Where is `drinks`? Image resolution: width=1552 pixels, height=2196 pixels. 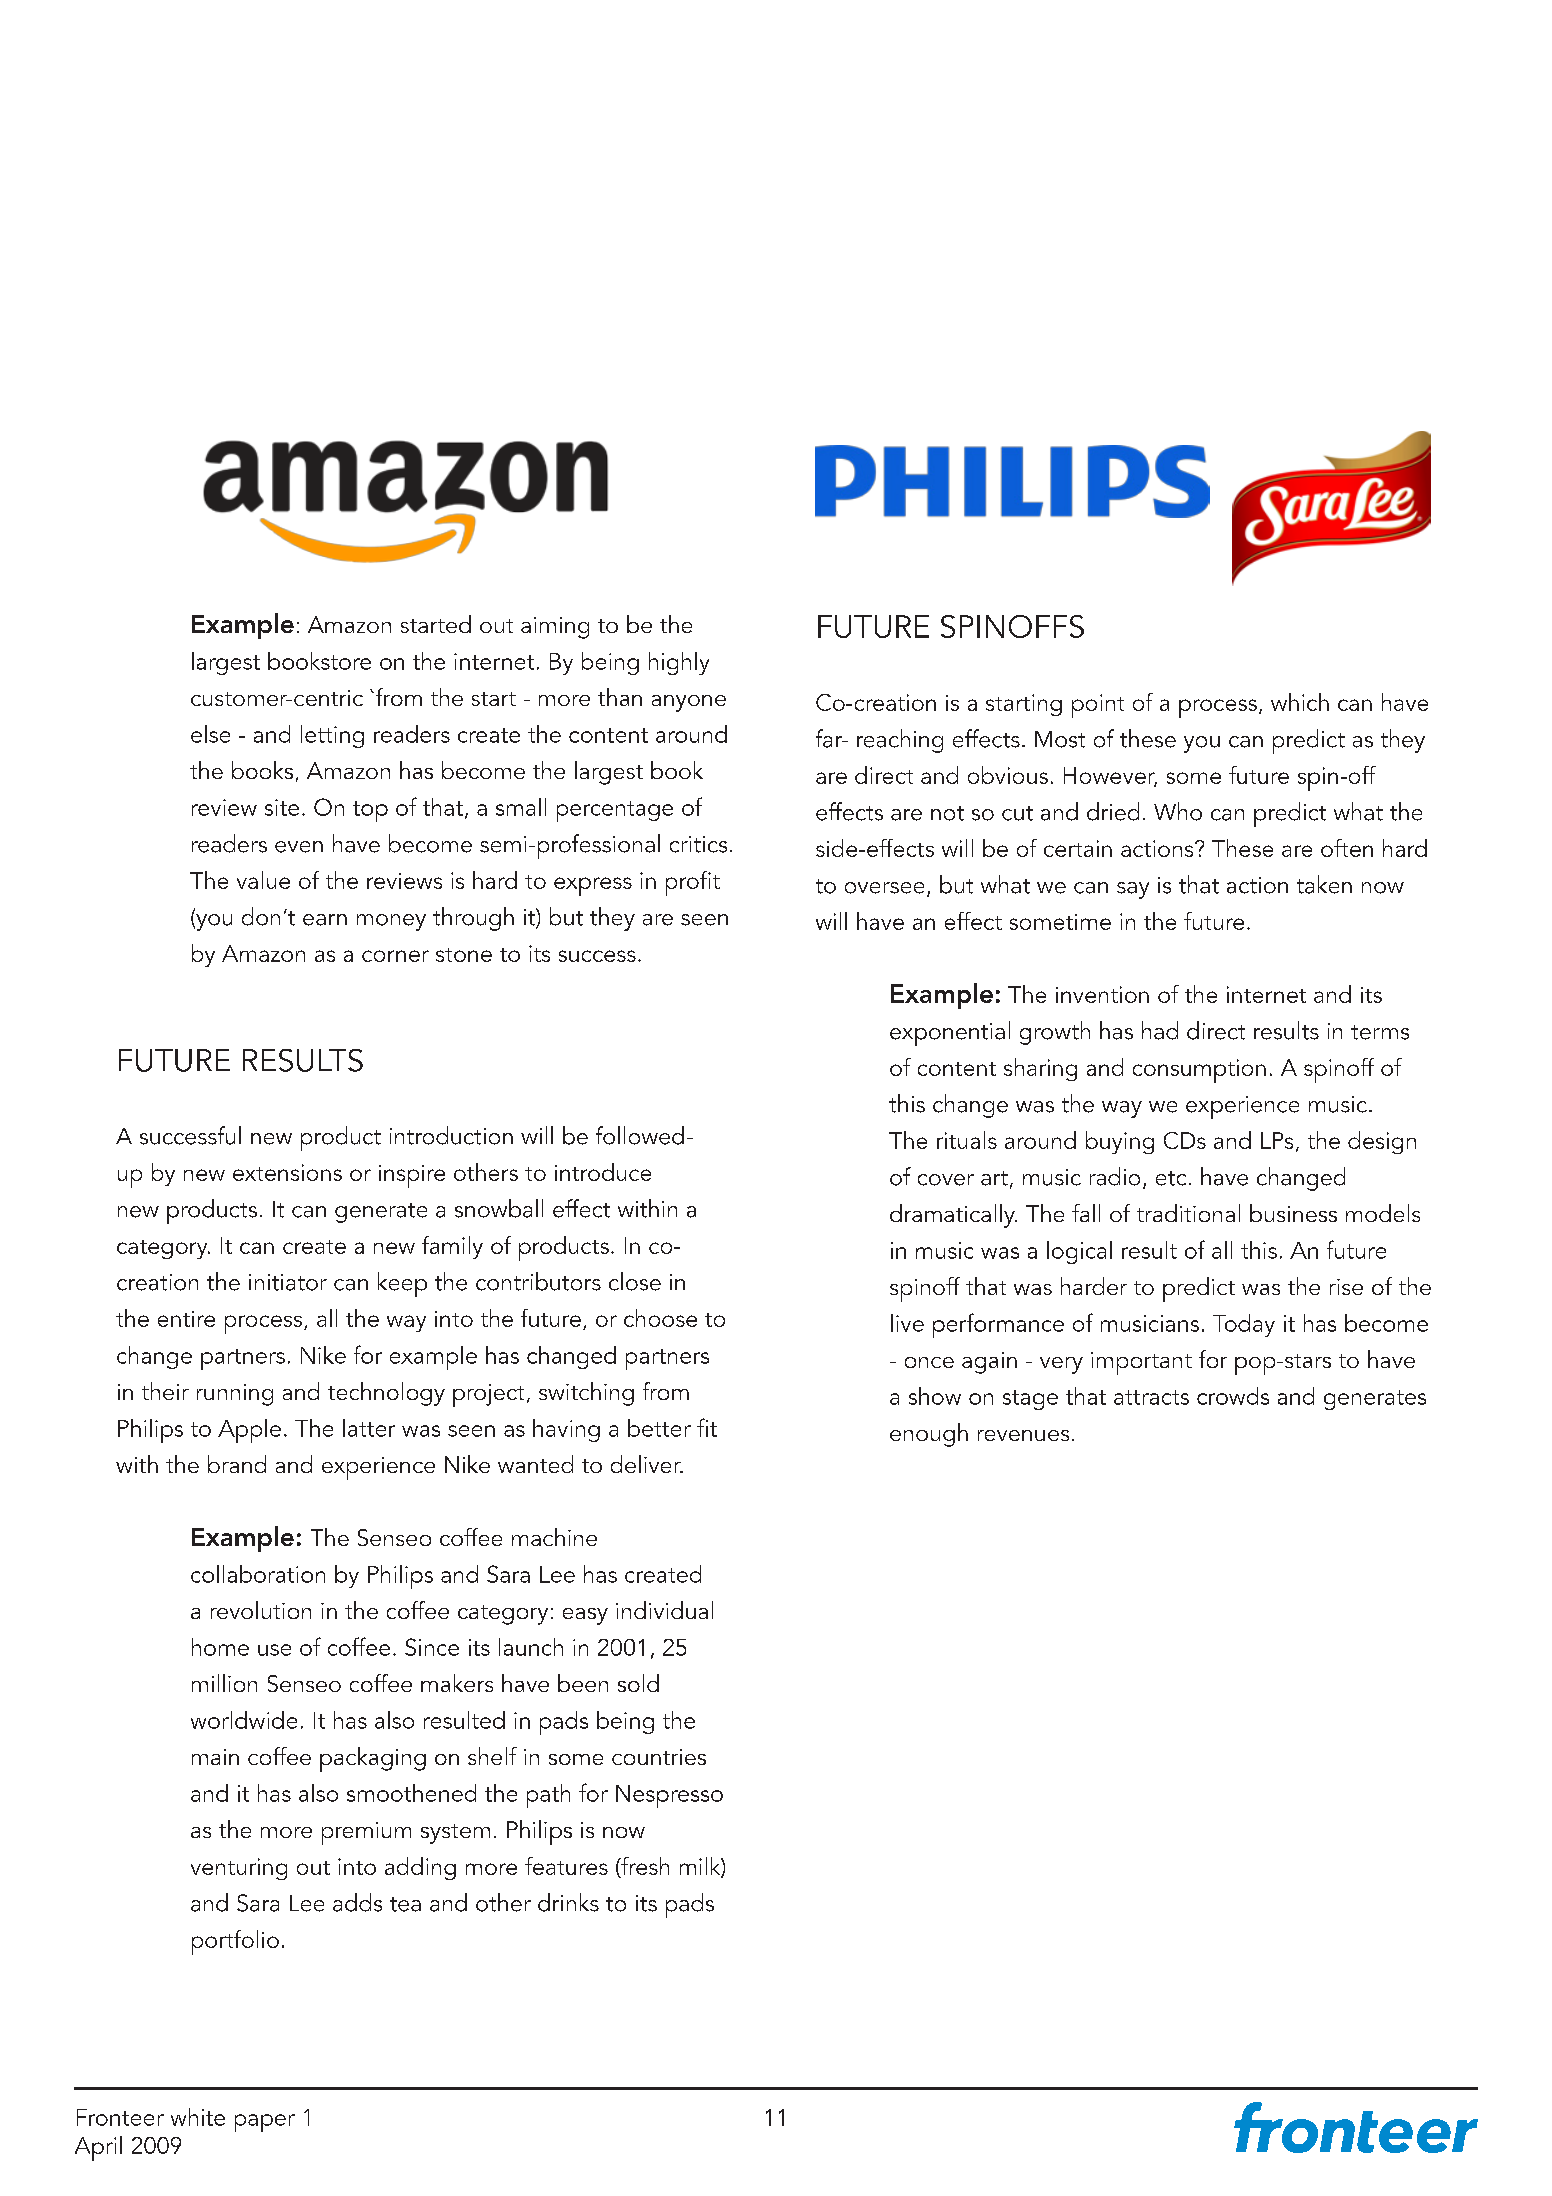 drinks is located at coordinates (568, 1902).
